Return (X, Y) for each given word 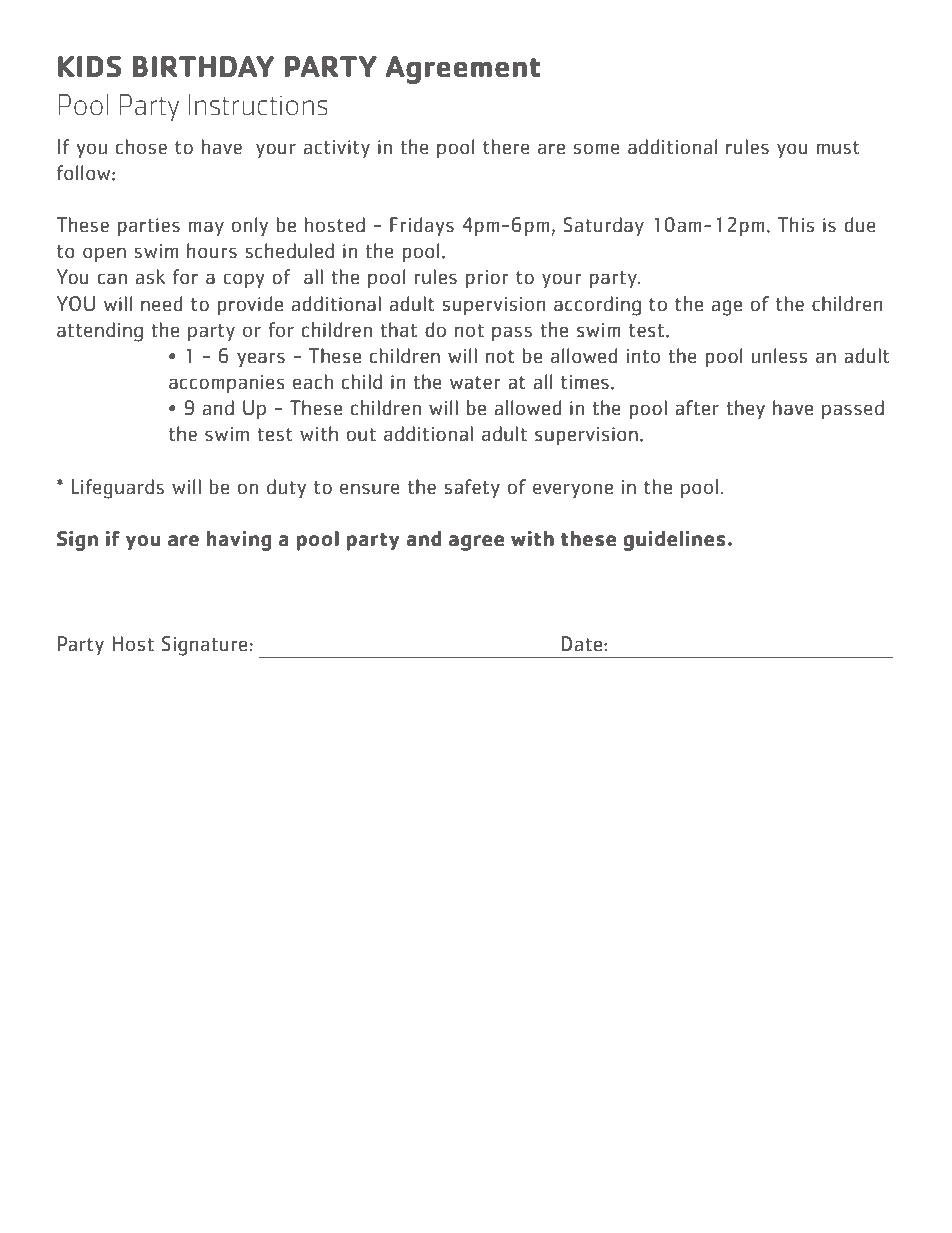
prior (487, 279)
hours (212, 251)
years (261, 360)
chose (141, 146)
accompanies (227, 384)
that (398, 329)
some (597, 148)
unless (779, 356)
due (860, 225)
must (838, 148)
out (361, 435)
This (796, 224)
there (506, 146)
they (746, 410)
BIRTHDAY (203, 66)
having (239, 541)
